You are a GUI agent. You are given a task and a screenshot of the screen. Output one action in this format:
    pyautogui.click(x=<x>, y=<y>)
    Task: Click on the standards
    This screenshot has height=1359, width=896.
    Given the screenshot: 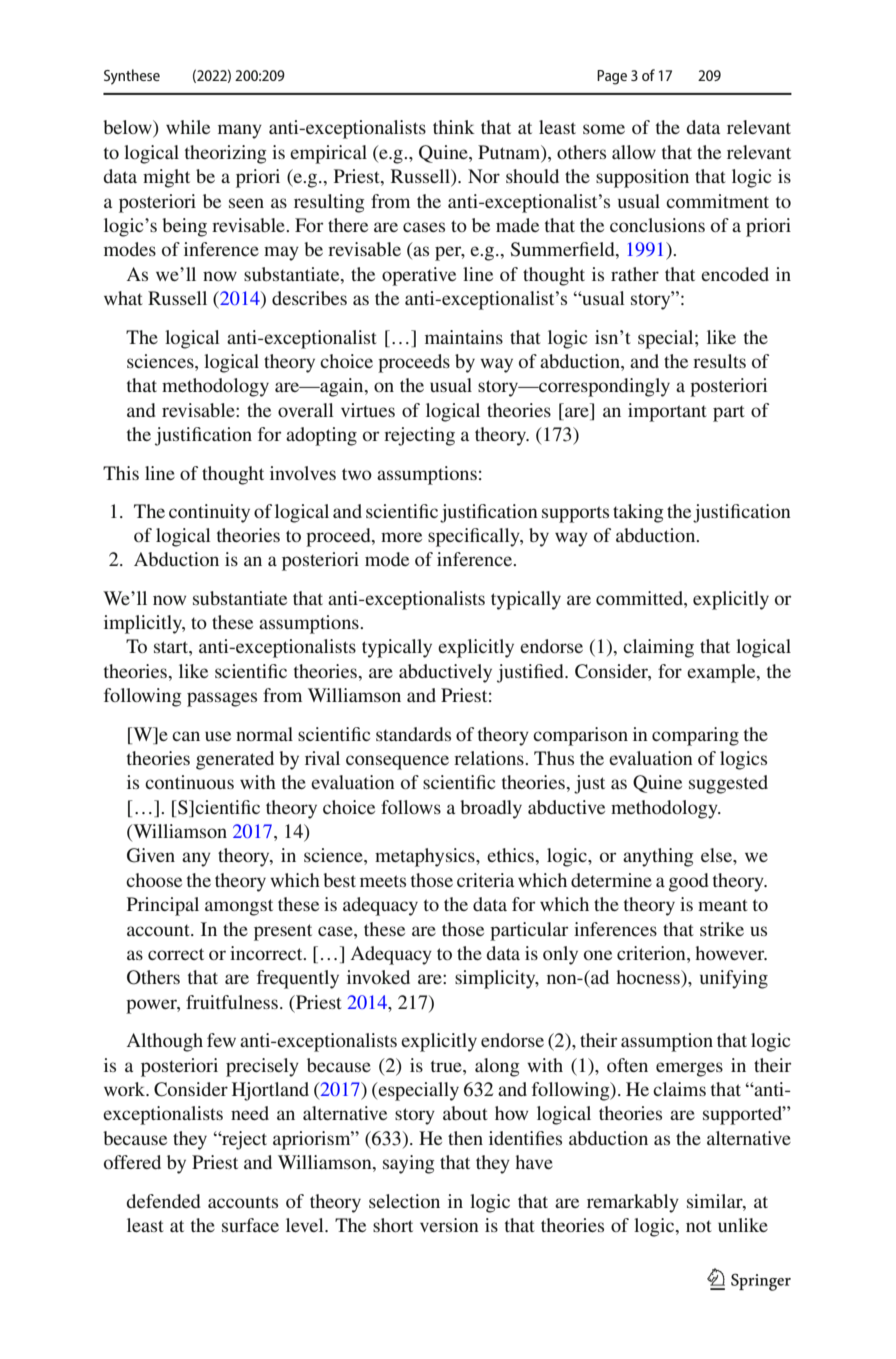 What is the action you would take?
    pyautogui.click(x=413, y=734)
